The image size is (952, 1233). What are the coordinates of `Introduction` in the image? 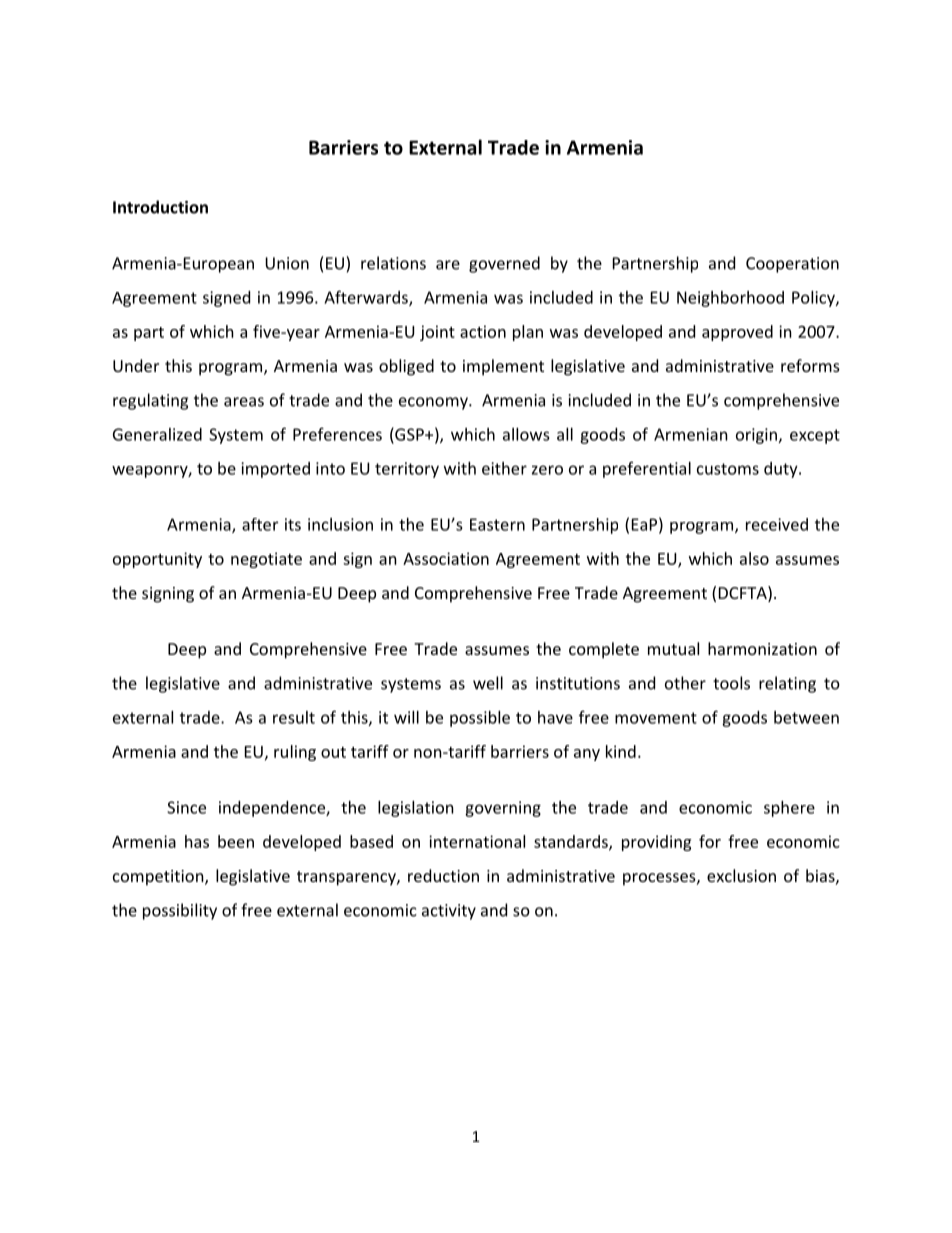 It's located at (160, 207).
